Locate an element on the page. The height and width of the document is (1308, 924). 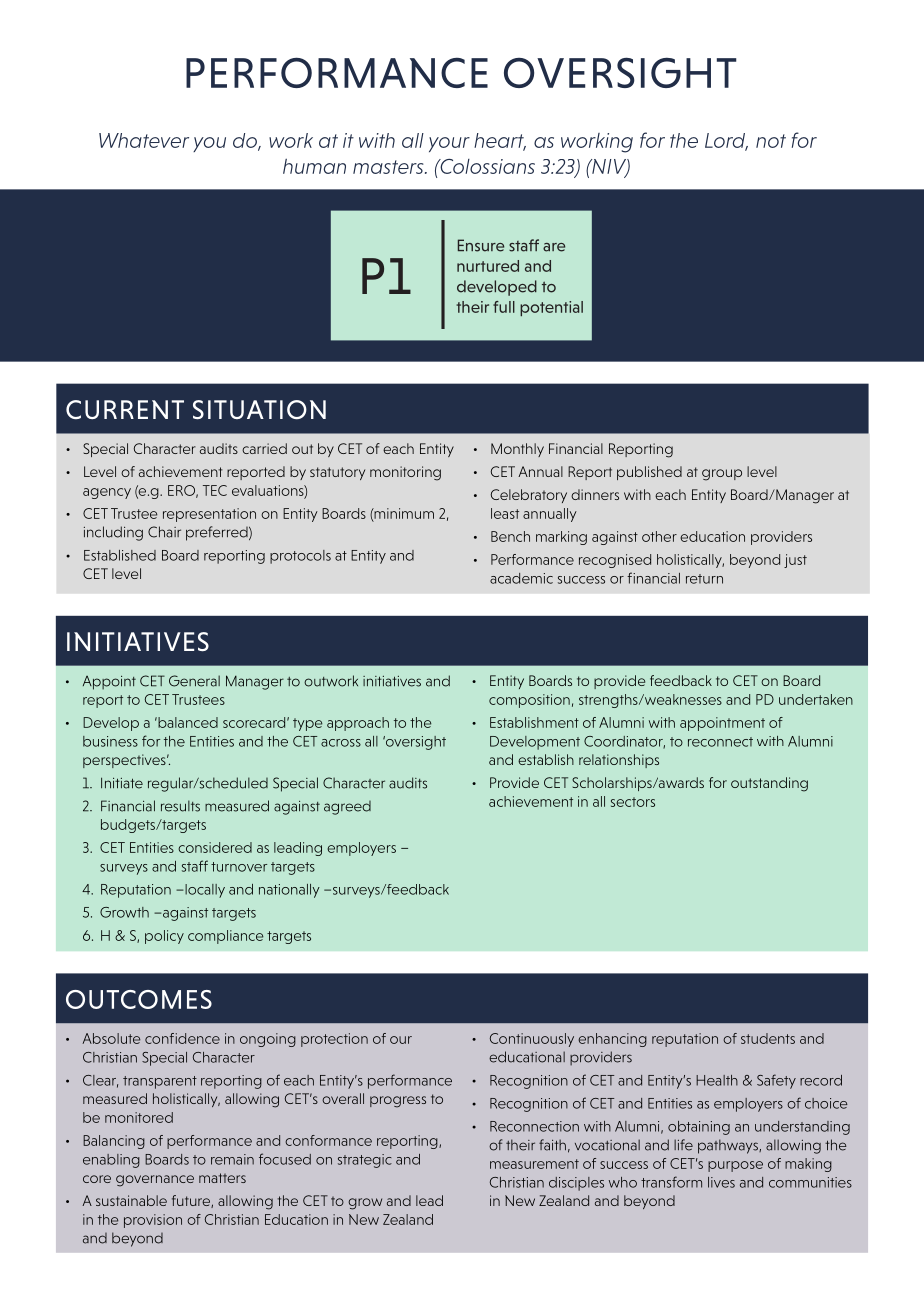
least is located at coordinates (505, 513).
